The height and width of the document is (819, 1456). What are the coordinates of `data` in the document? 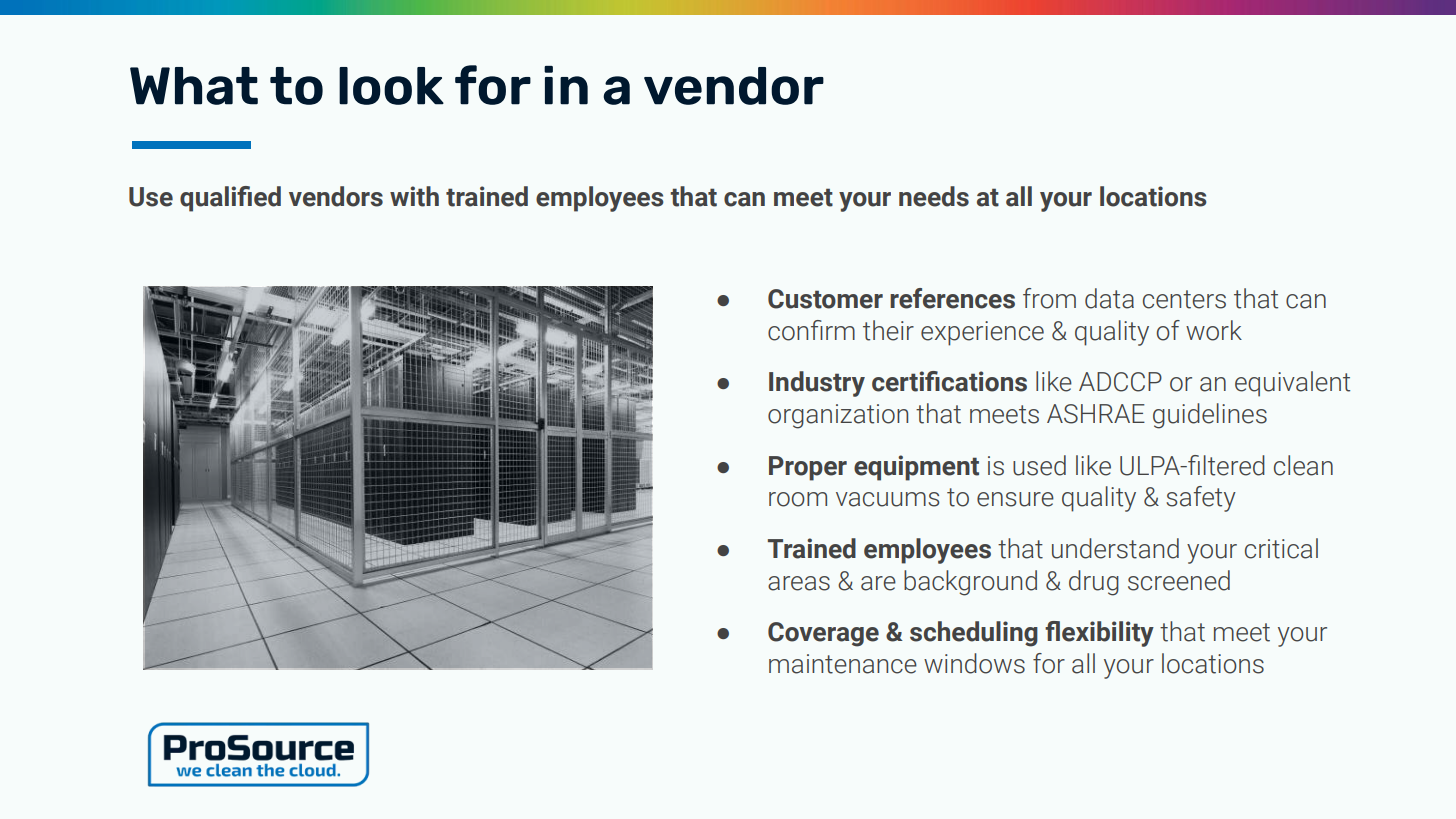 It's located at (1109, 298).
